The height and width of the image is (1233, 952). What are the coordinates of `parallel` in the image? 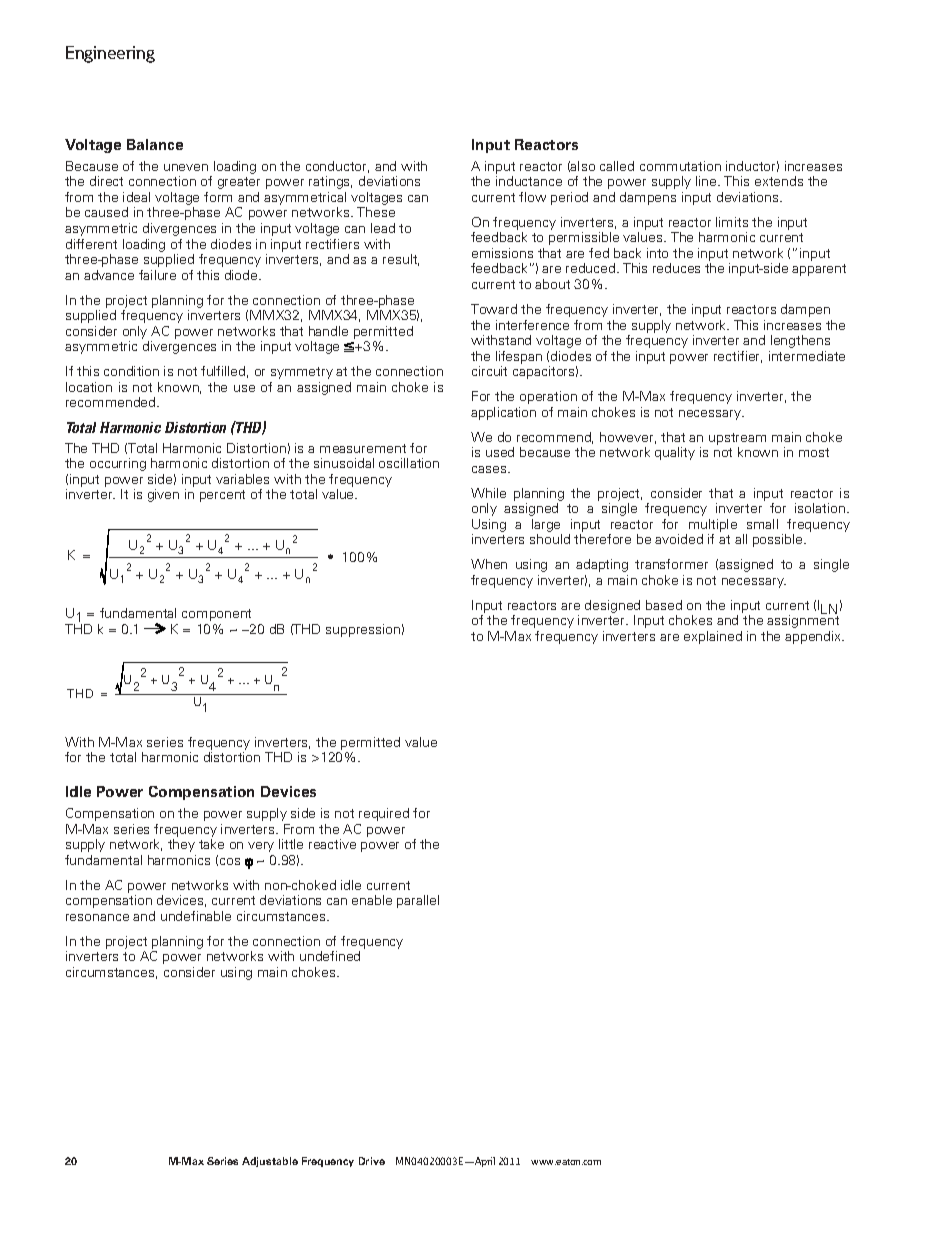 It's located at (418, 901).
